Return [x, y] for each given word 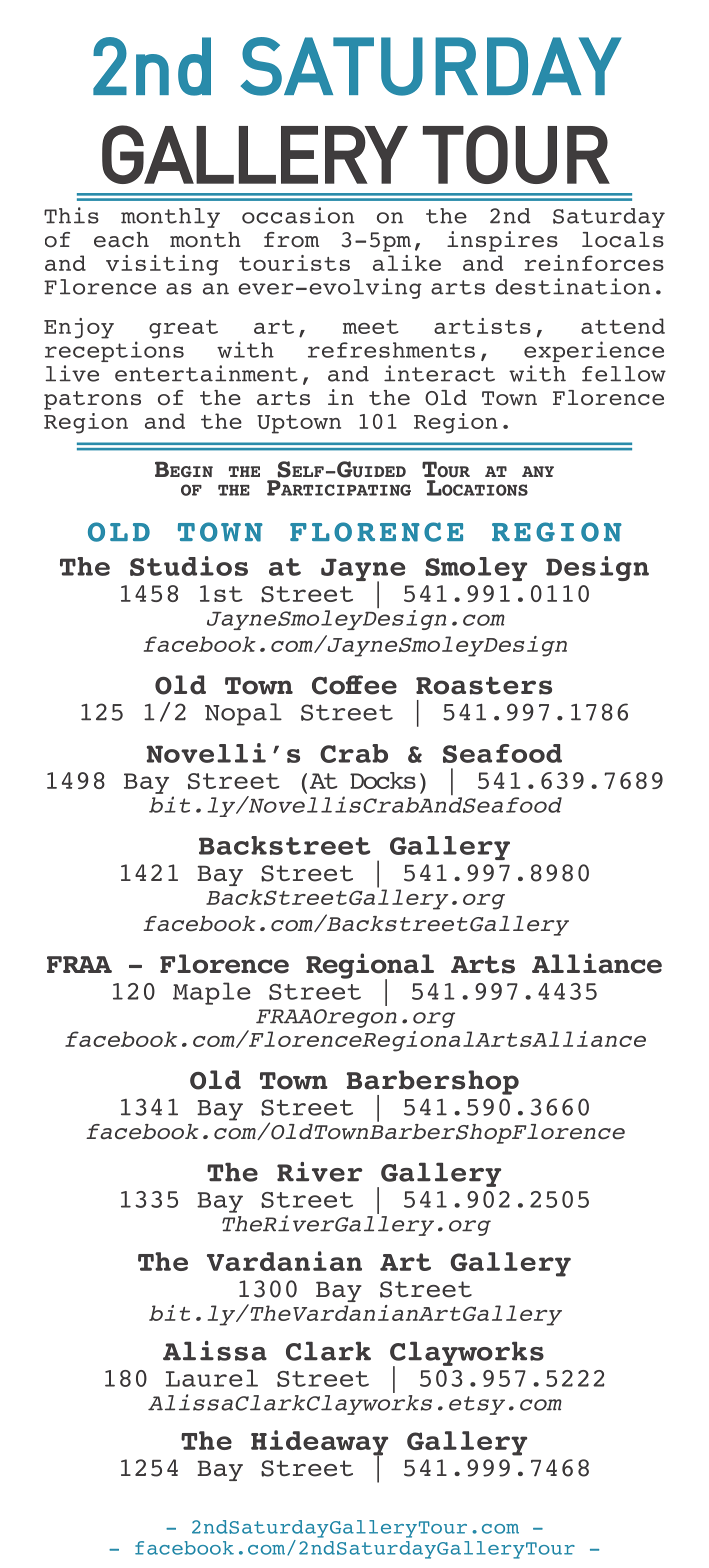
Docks [383, 780]
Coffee [354, 685]
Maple [212, 993]
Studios [189, 566]
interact [439, 373]
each [121, 240]
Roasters [484, 685]
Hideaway [319, 1444]
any [538, 471]
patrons [92, 400]
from [291, 240]
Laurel [212, 1378]
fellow [624, 374]
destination [573, 286]
